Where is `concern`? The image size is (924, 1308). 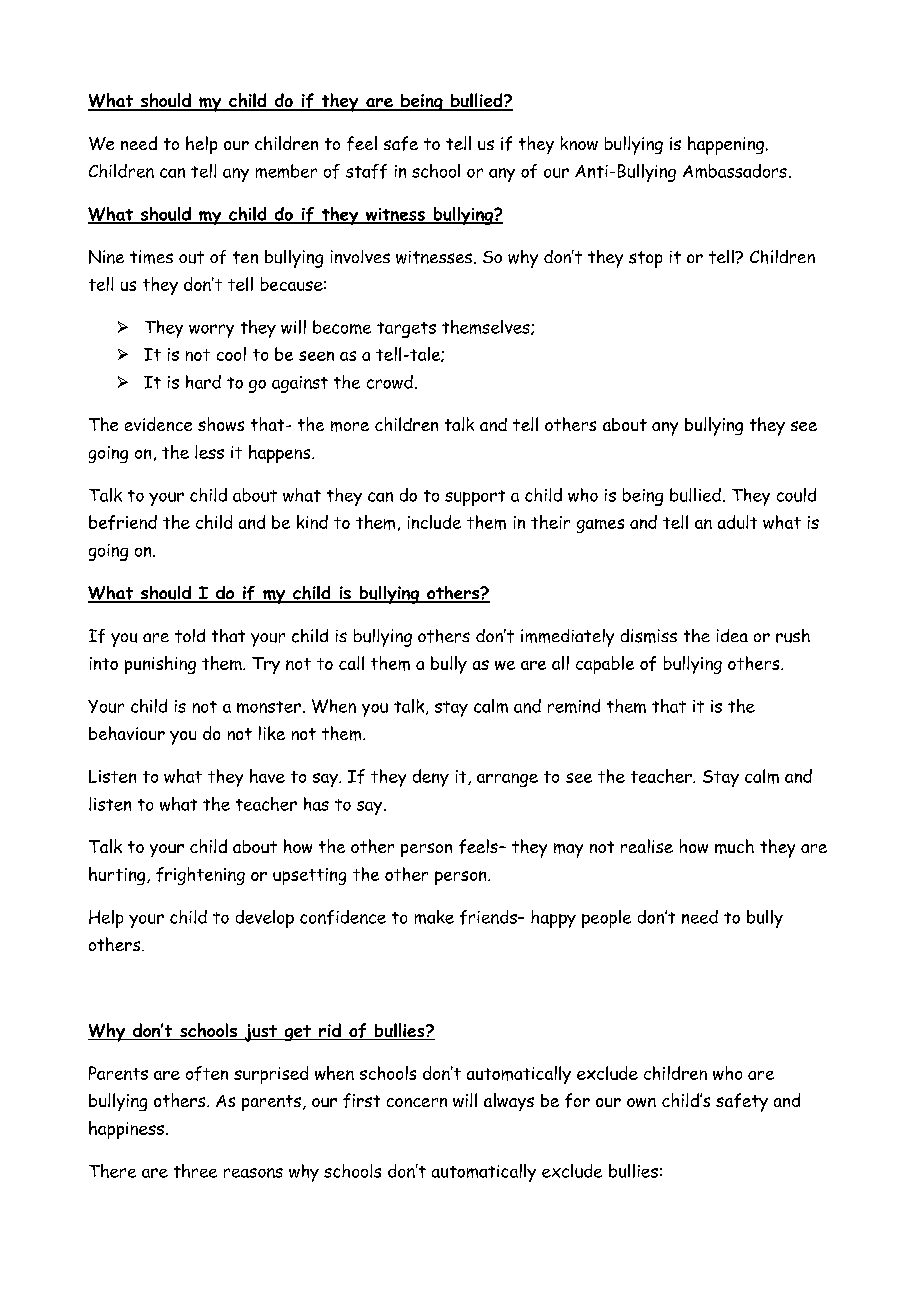 concern is located at coordinates (417, 1102).
